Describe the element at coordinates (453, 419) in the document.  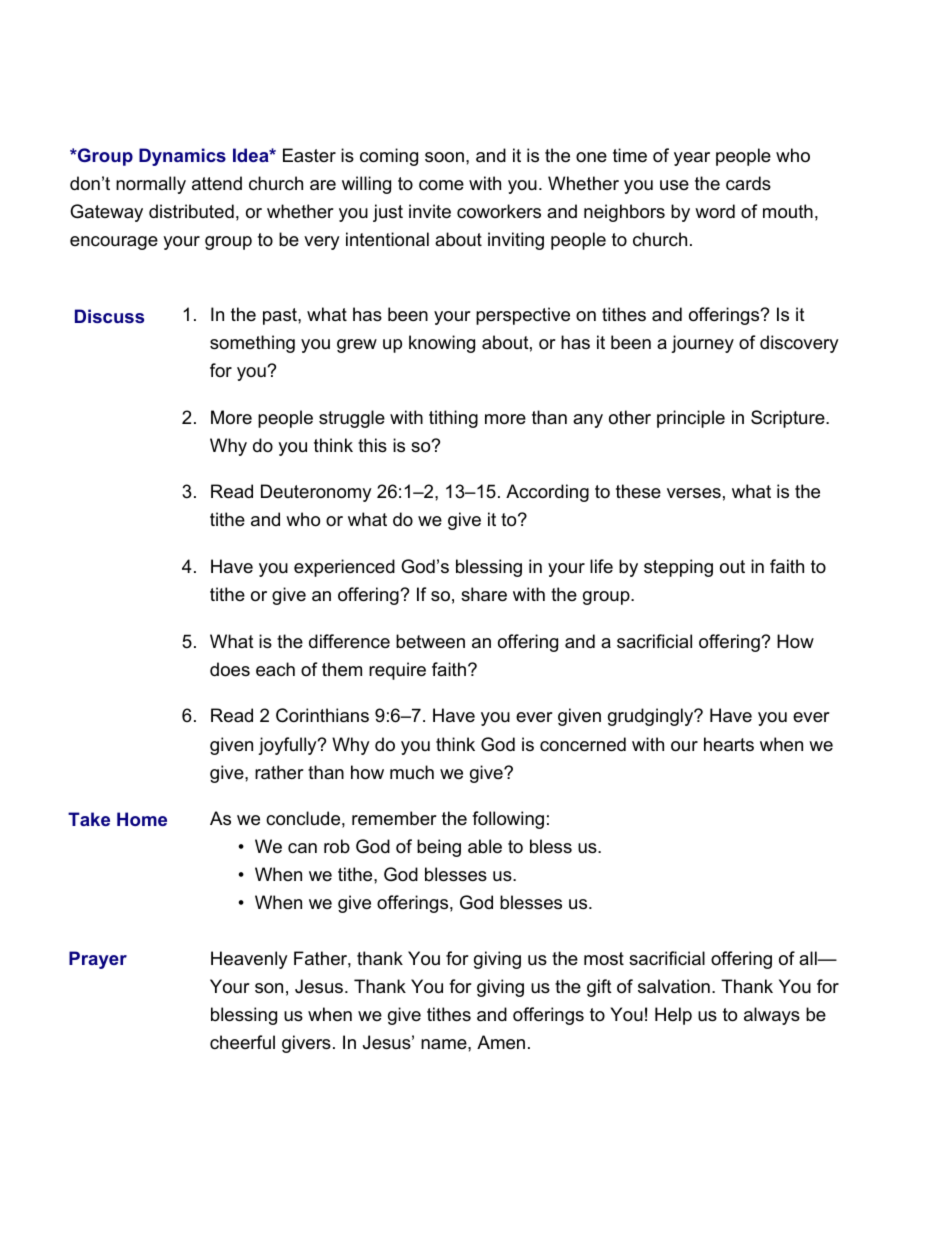
I see `tithing` at that location.
